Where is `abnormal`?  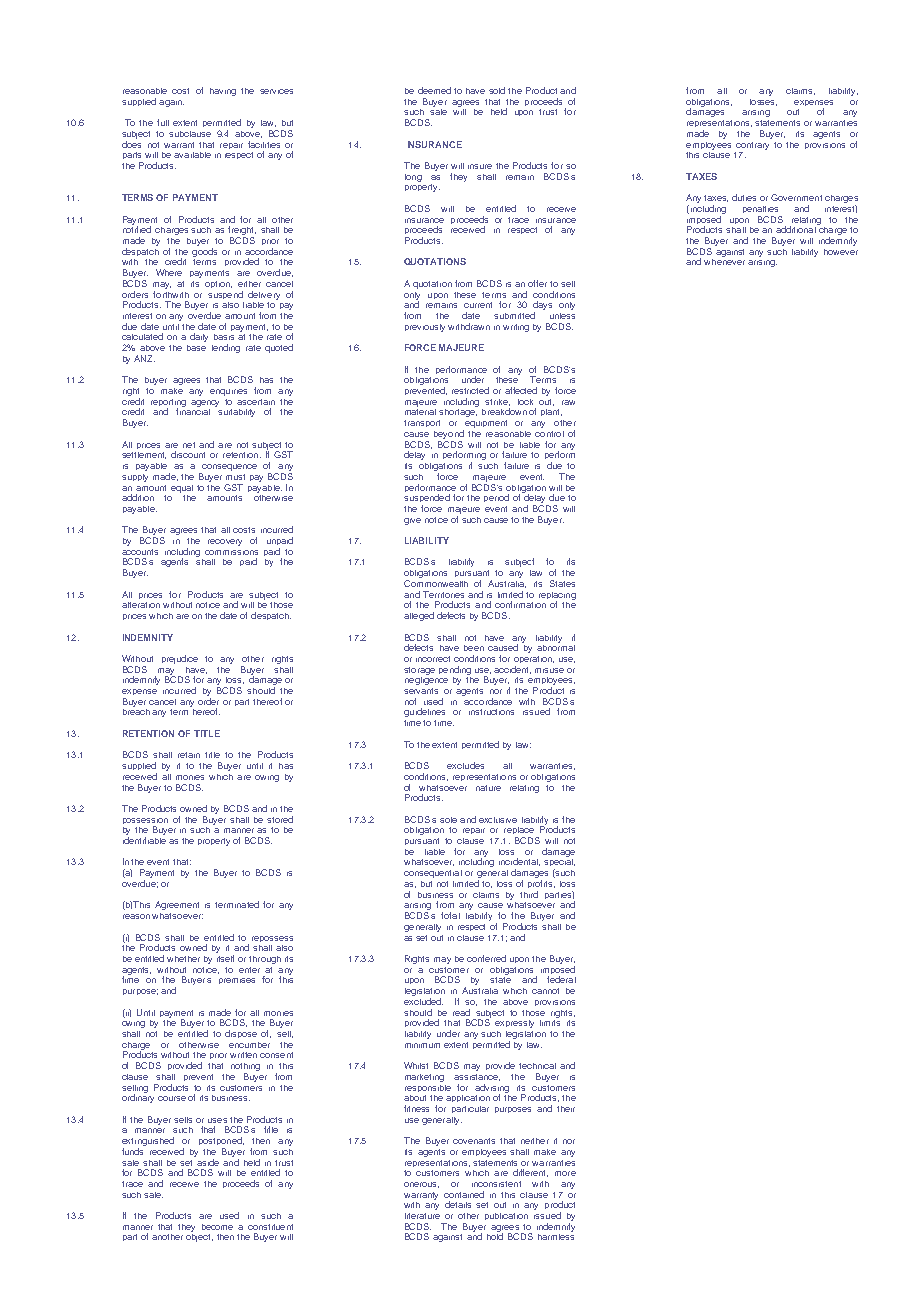
abnormal is located at coordinates (556, 646).
